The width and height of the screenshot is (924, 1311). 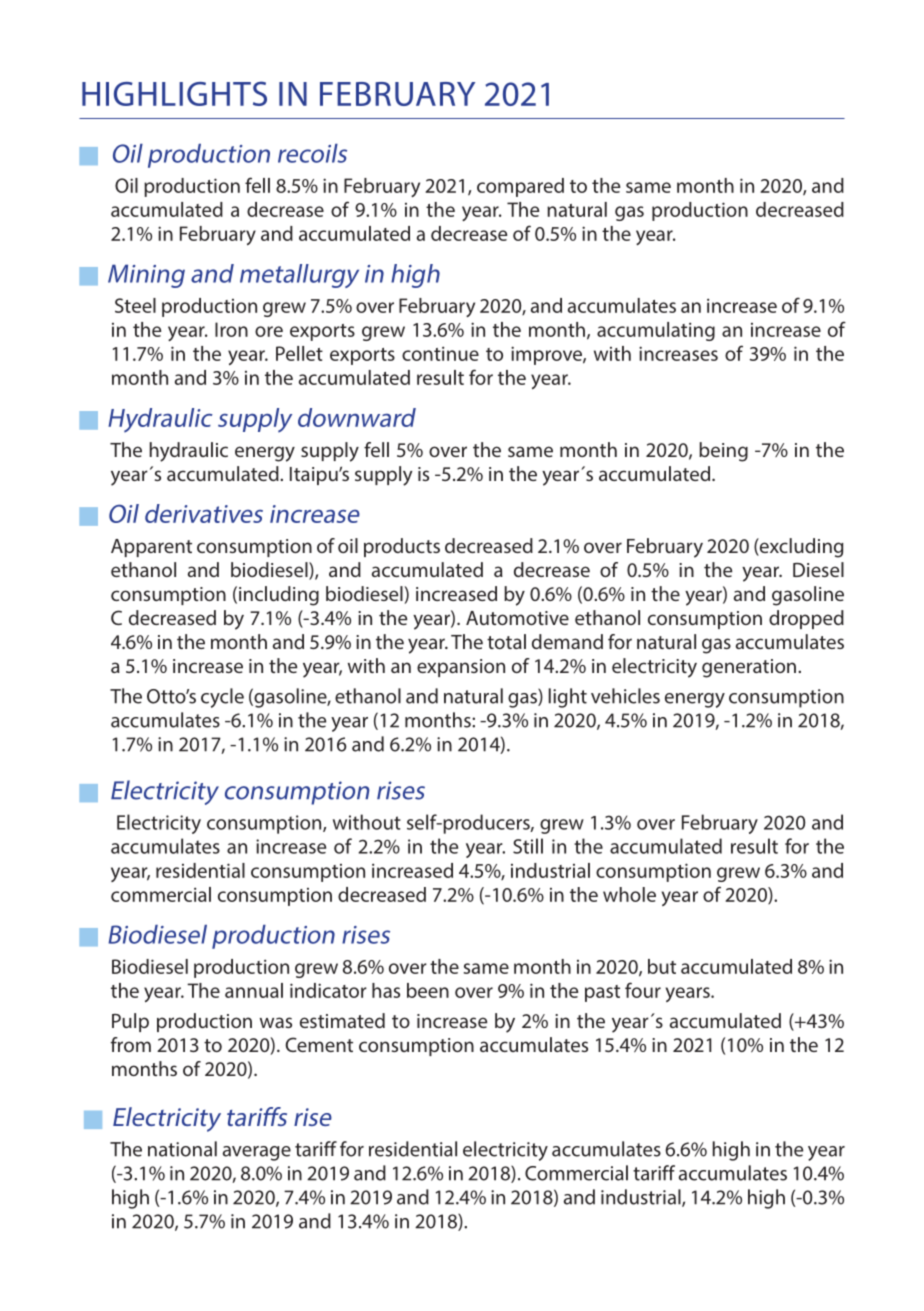 I want to click on Steel, so click(x=135, y=305).
